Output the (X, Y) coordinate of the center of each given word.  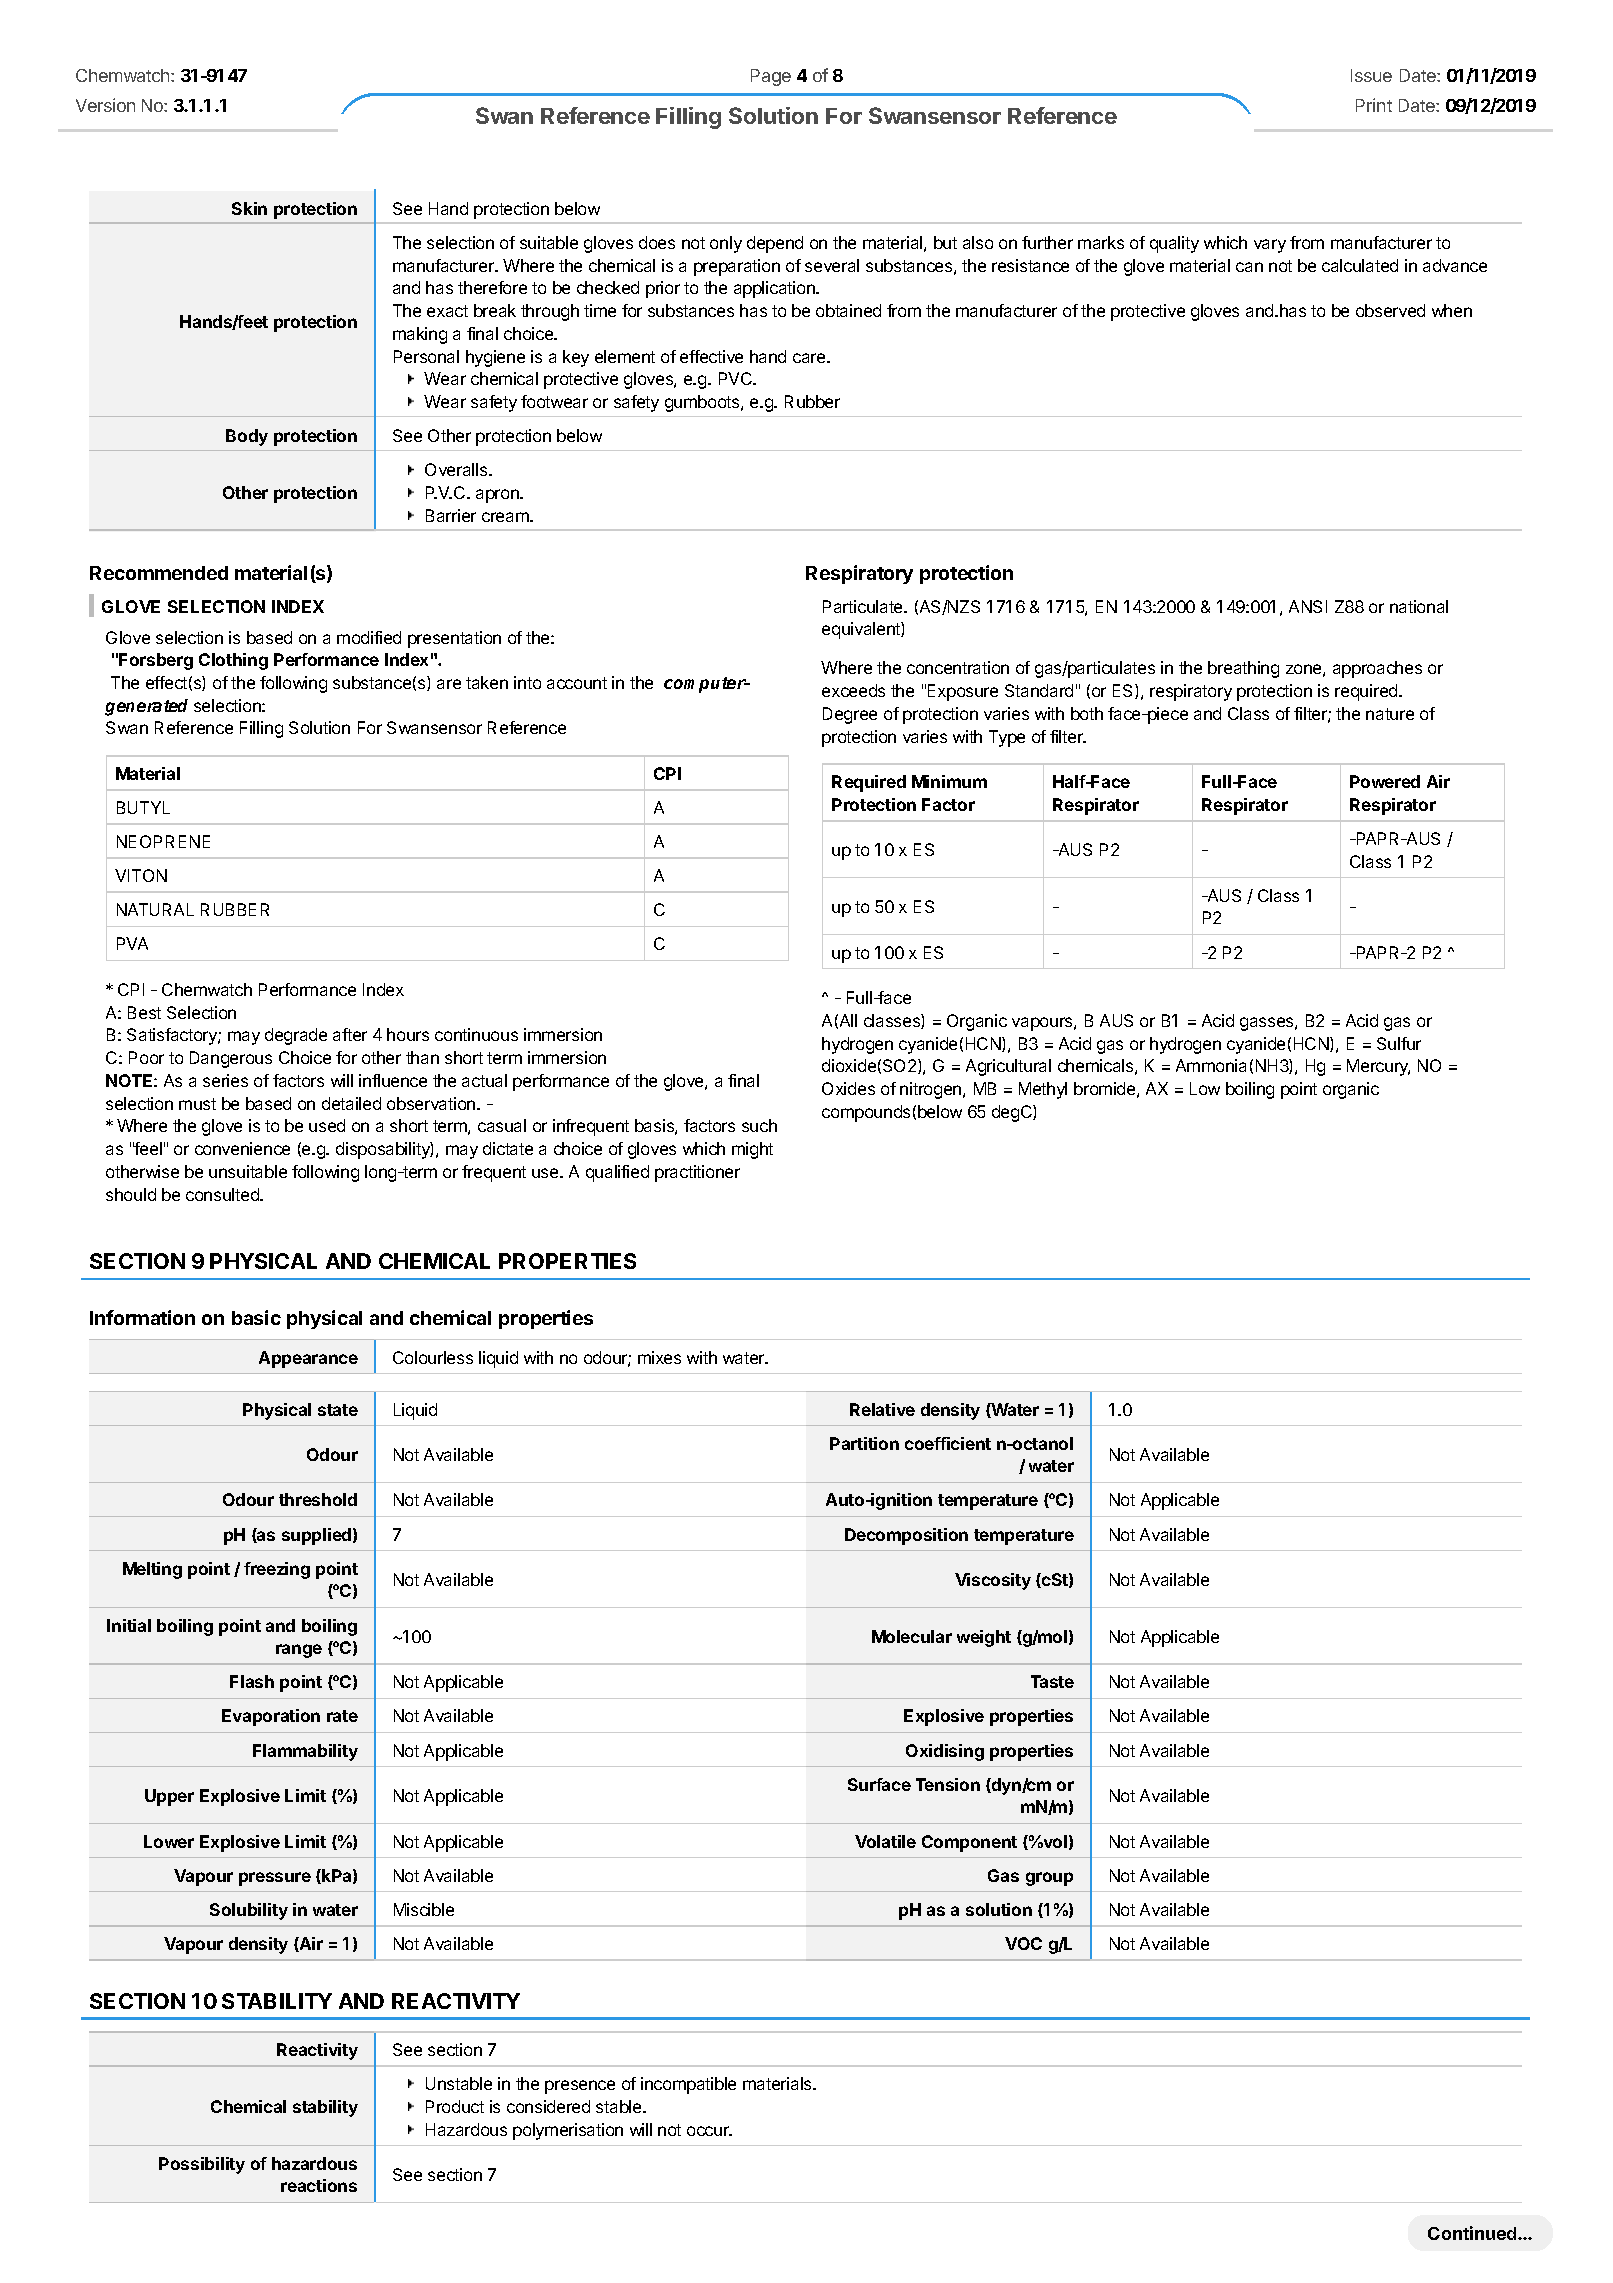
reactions (319, 2185)
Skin (249, 208)
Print (1374, 105)
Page (771, 77)
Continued (1473, 2233)
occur (709, 2131)
